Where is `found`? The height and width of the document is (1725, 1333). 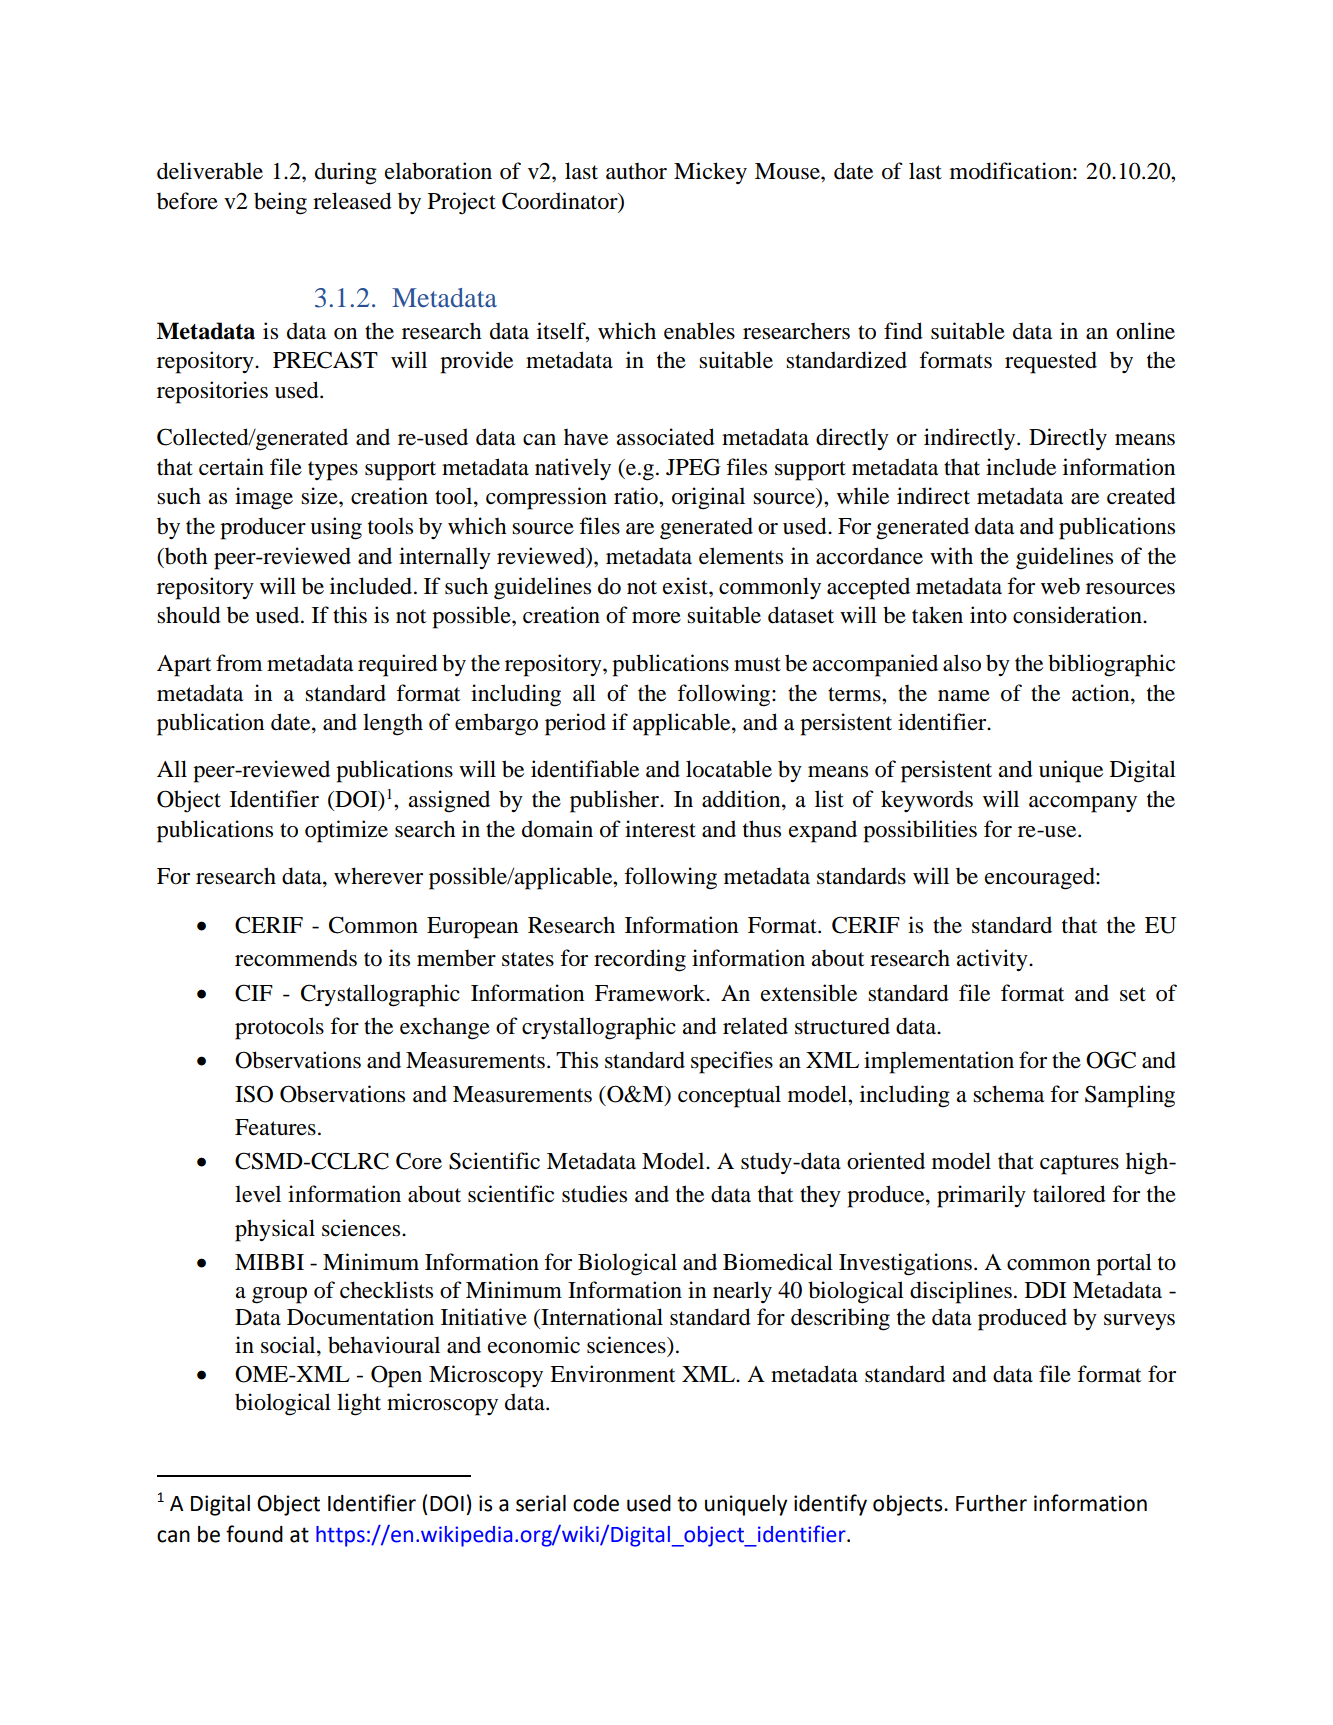 found is located at coordinates (254, 1534).
